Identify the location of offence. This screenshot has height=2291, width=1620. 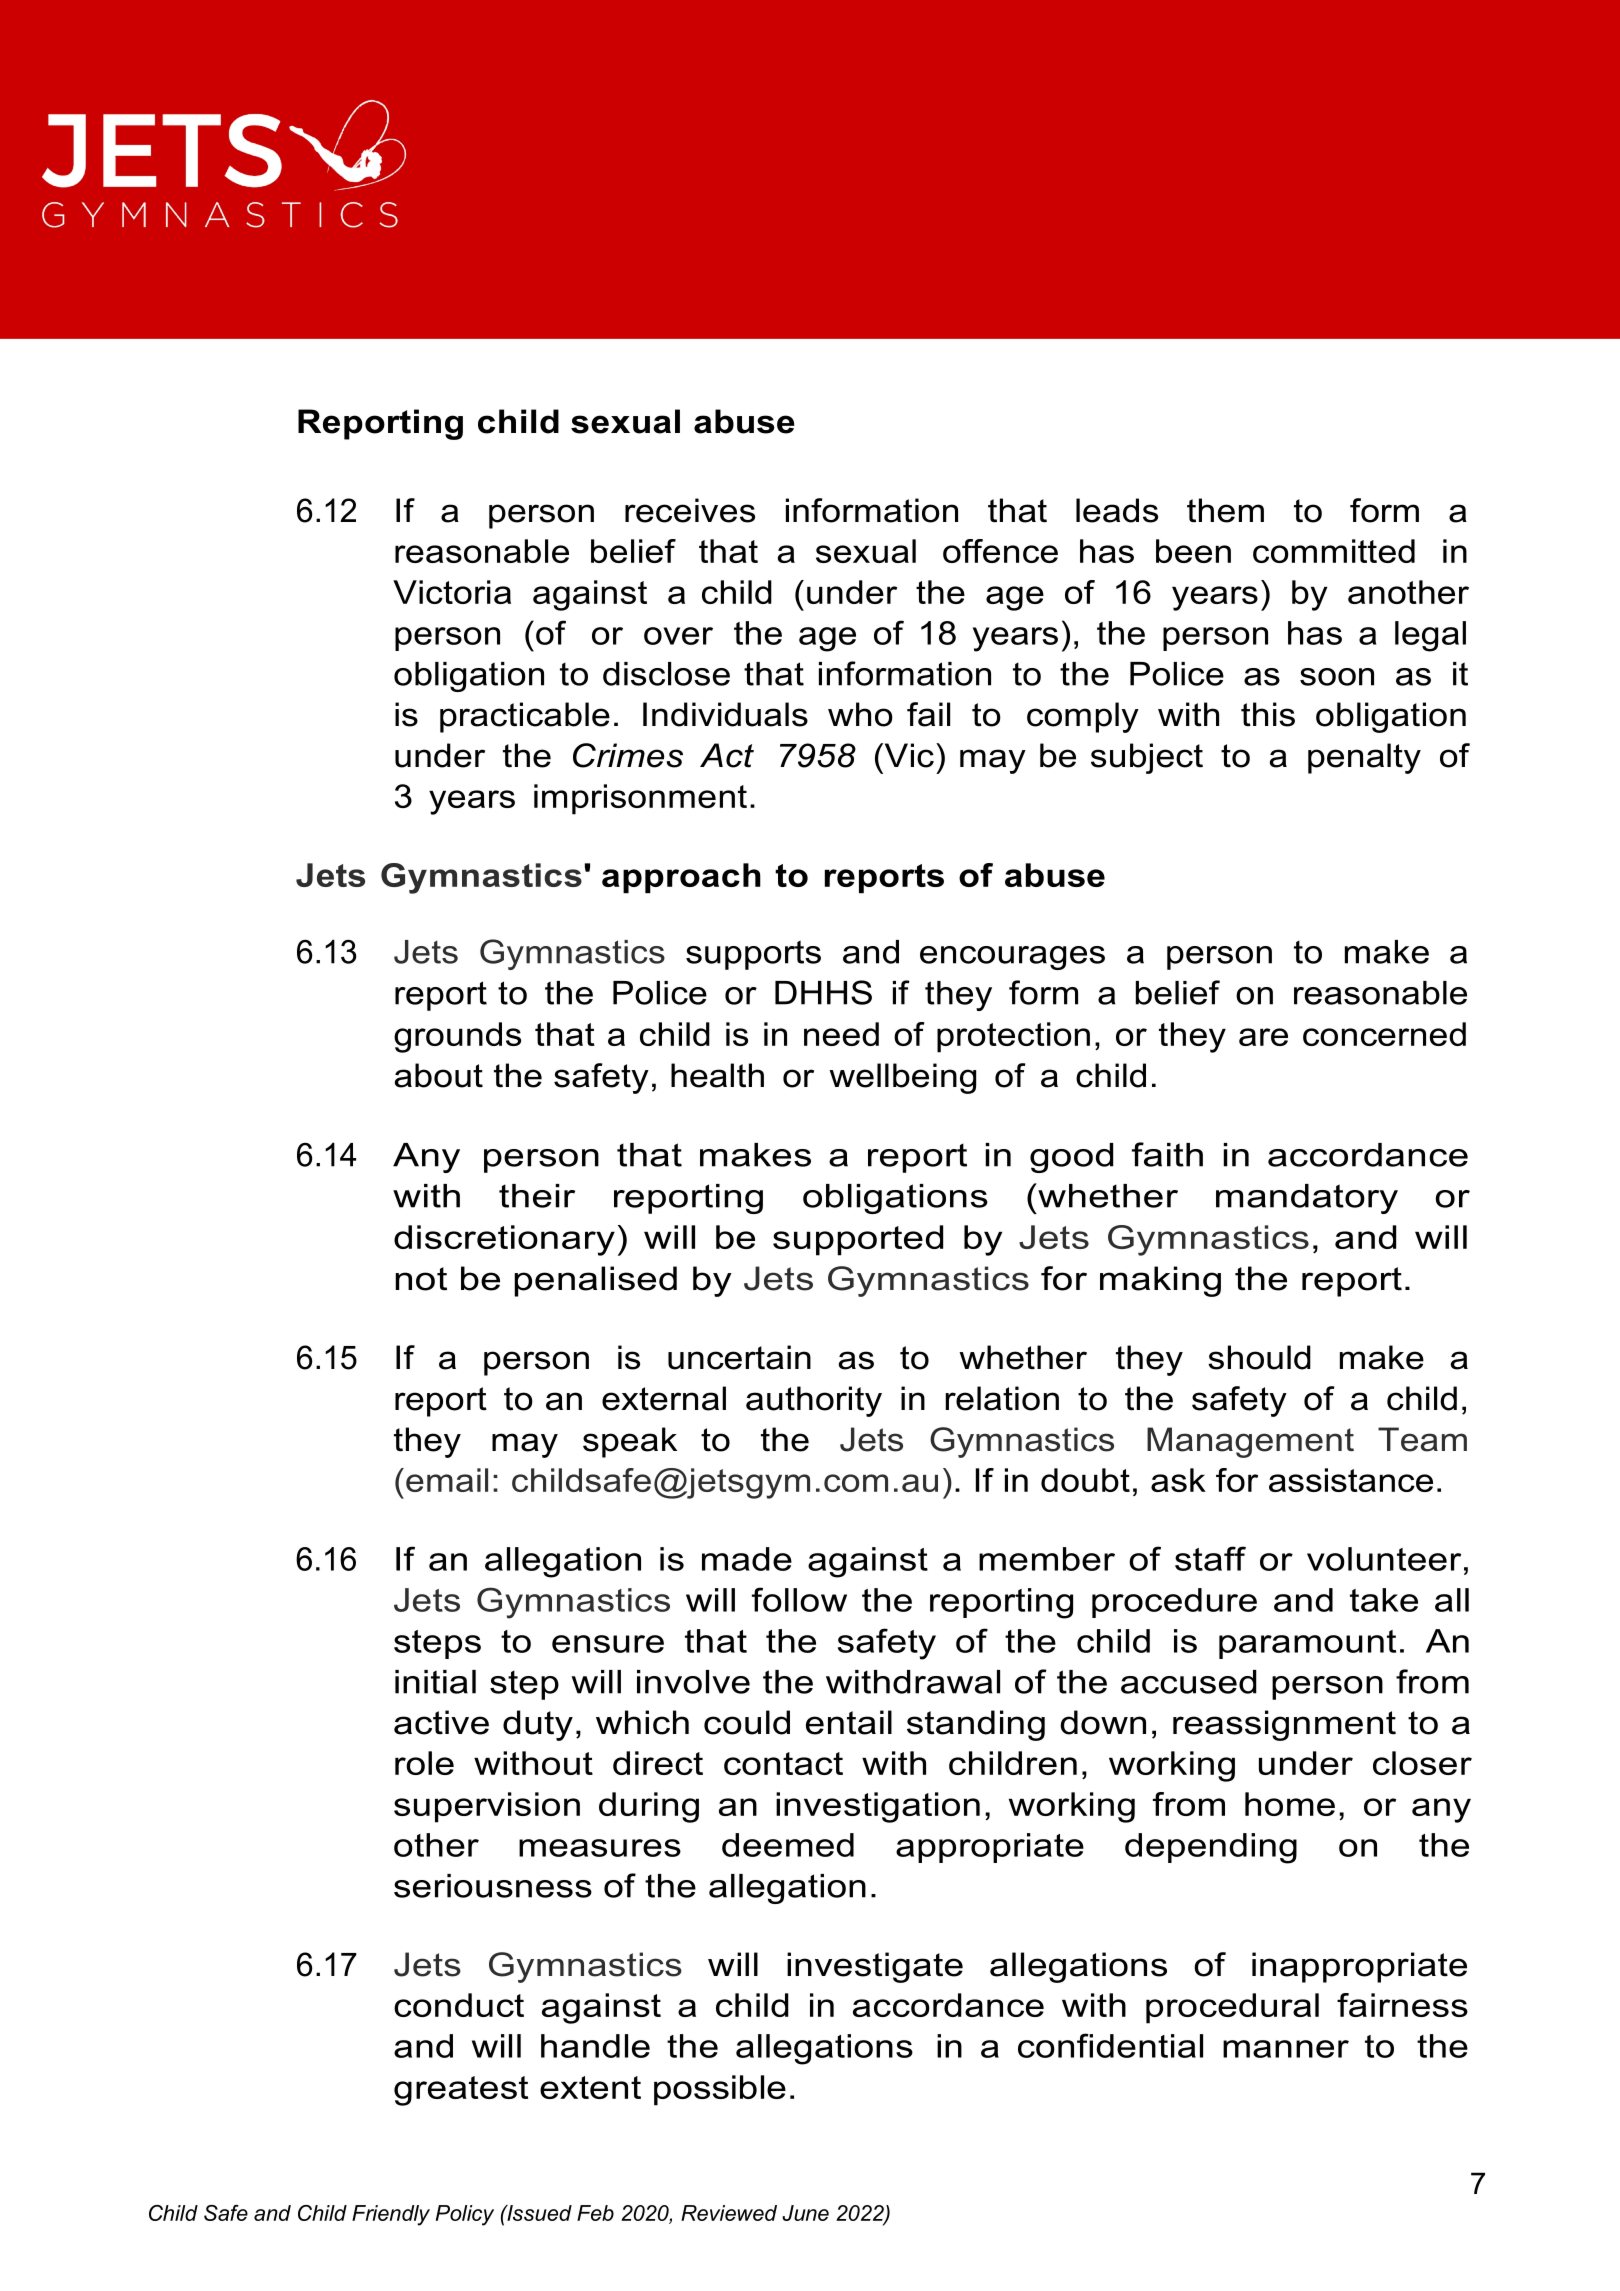
(1000, 551).
